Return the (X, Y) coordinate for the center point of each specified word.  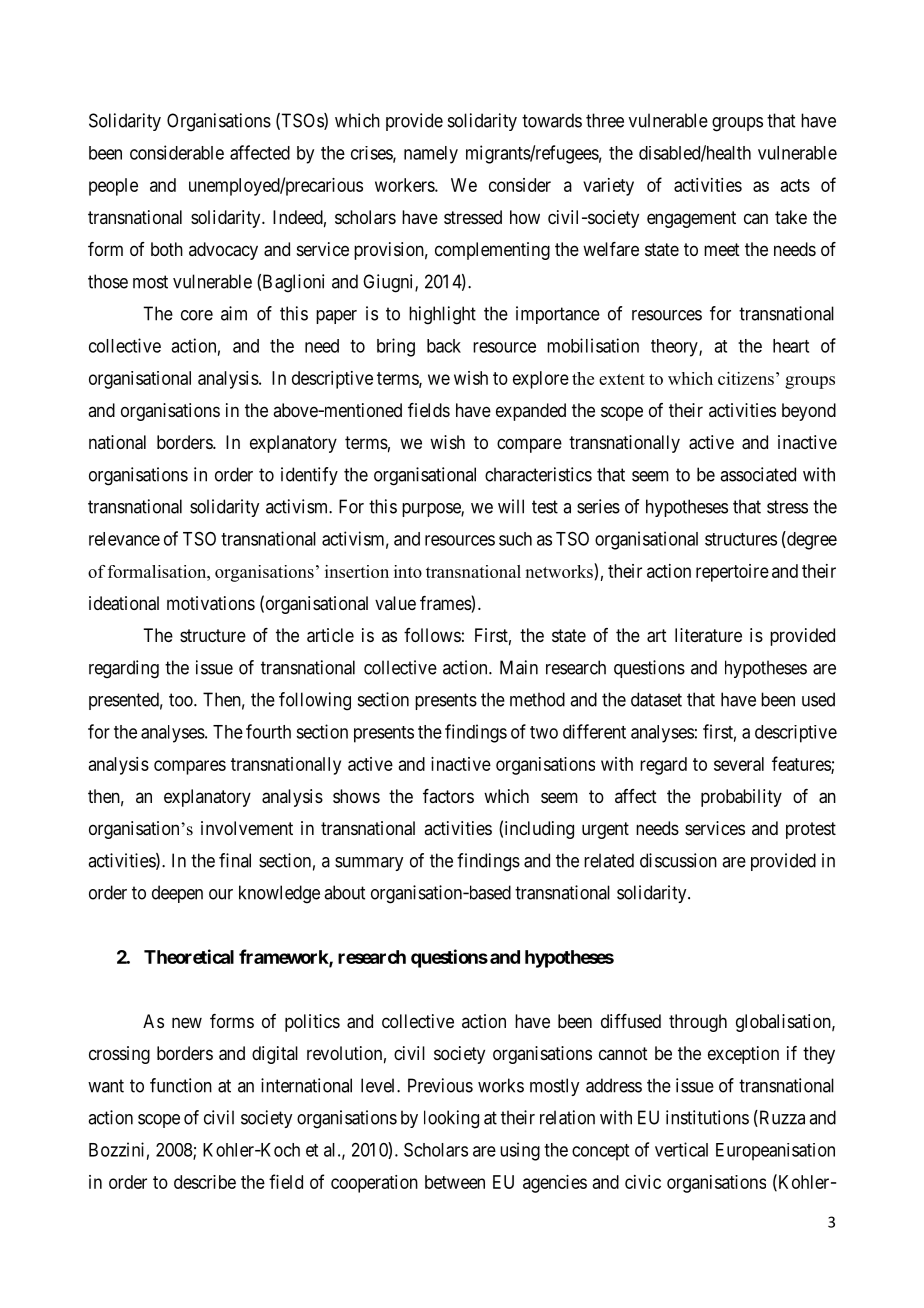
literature (708, 635)
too (182, 700)
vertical (681, 1149)
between (455, 1182)
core (197, 315)
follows (432, 635)
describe (205, 1182)
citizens (746, 378)
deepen (177, 894)
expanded (531, 412)
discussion (678, 860)
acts (795, 185)
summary (369, 864)
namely (431, 155)
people (113, 187)
